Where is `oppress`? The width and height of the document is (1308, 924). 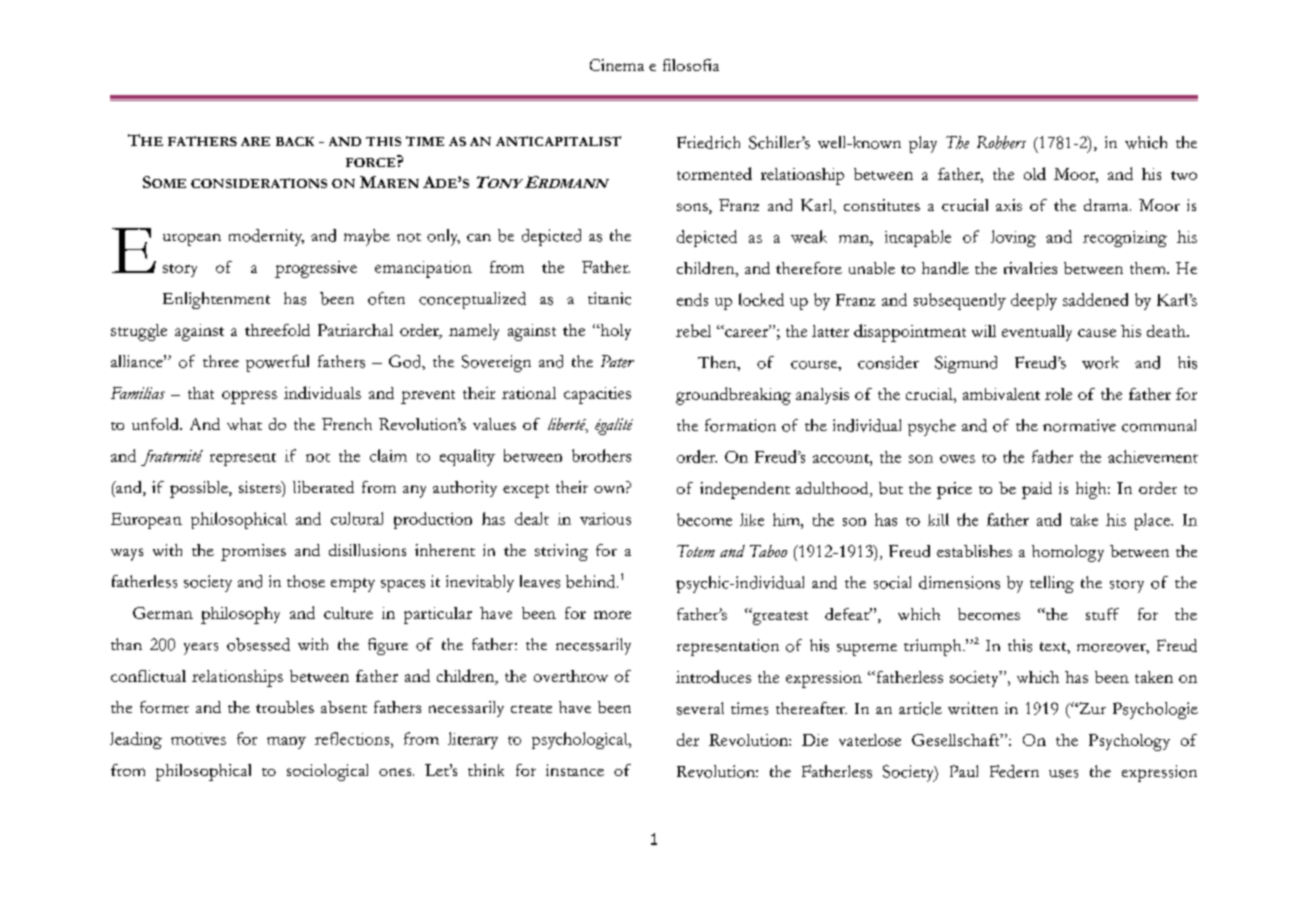 oppress is located at coordinates (249, 397).
